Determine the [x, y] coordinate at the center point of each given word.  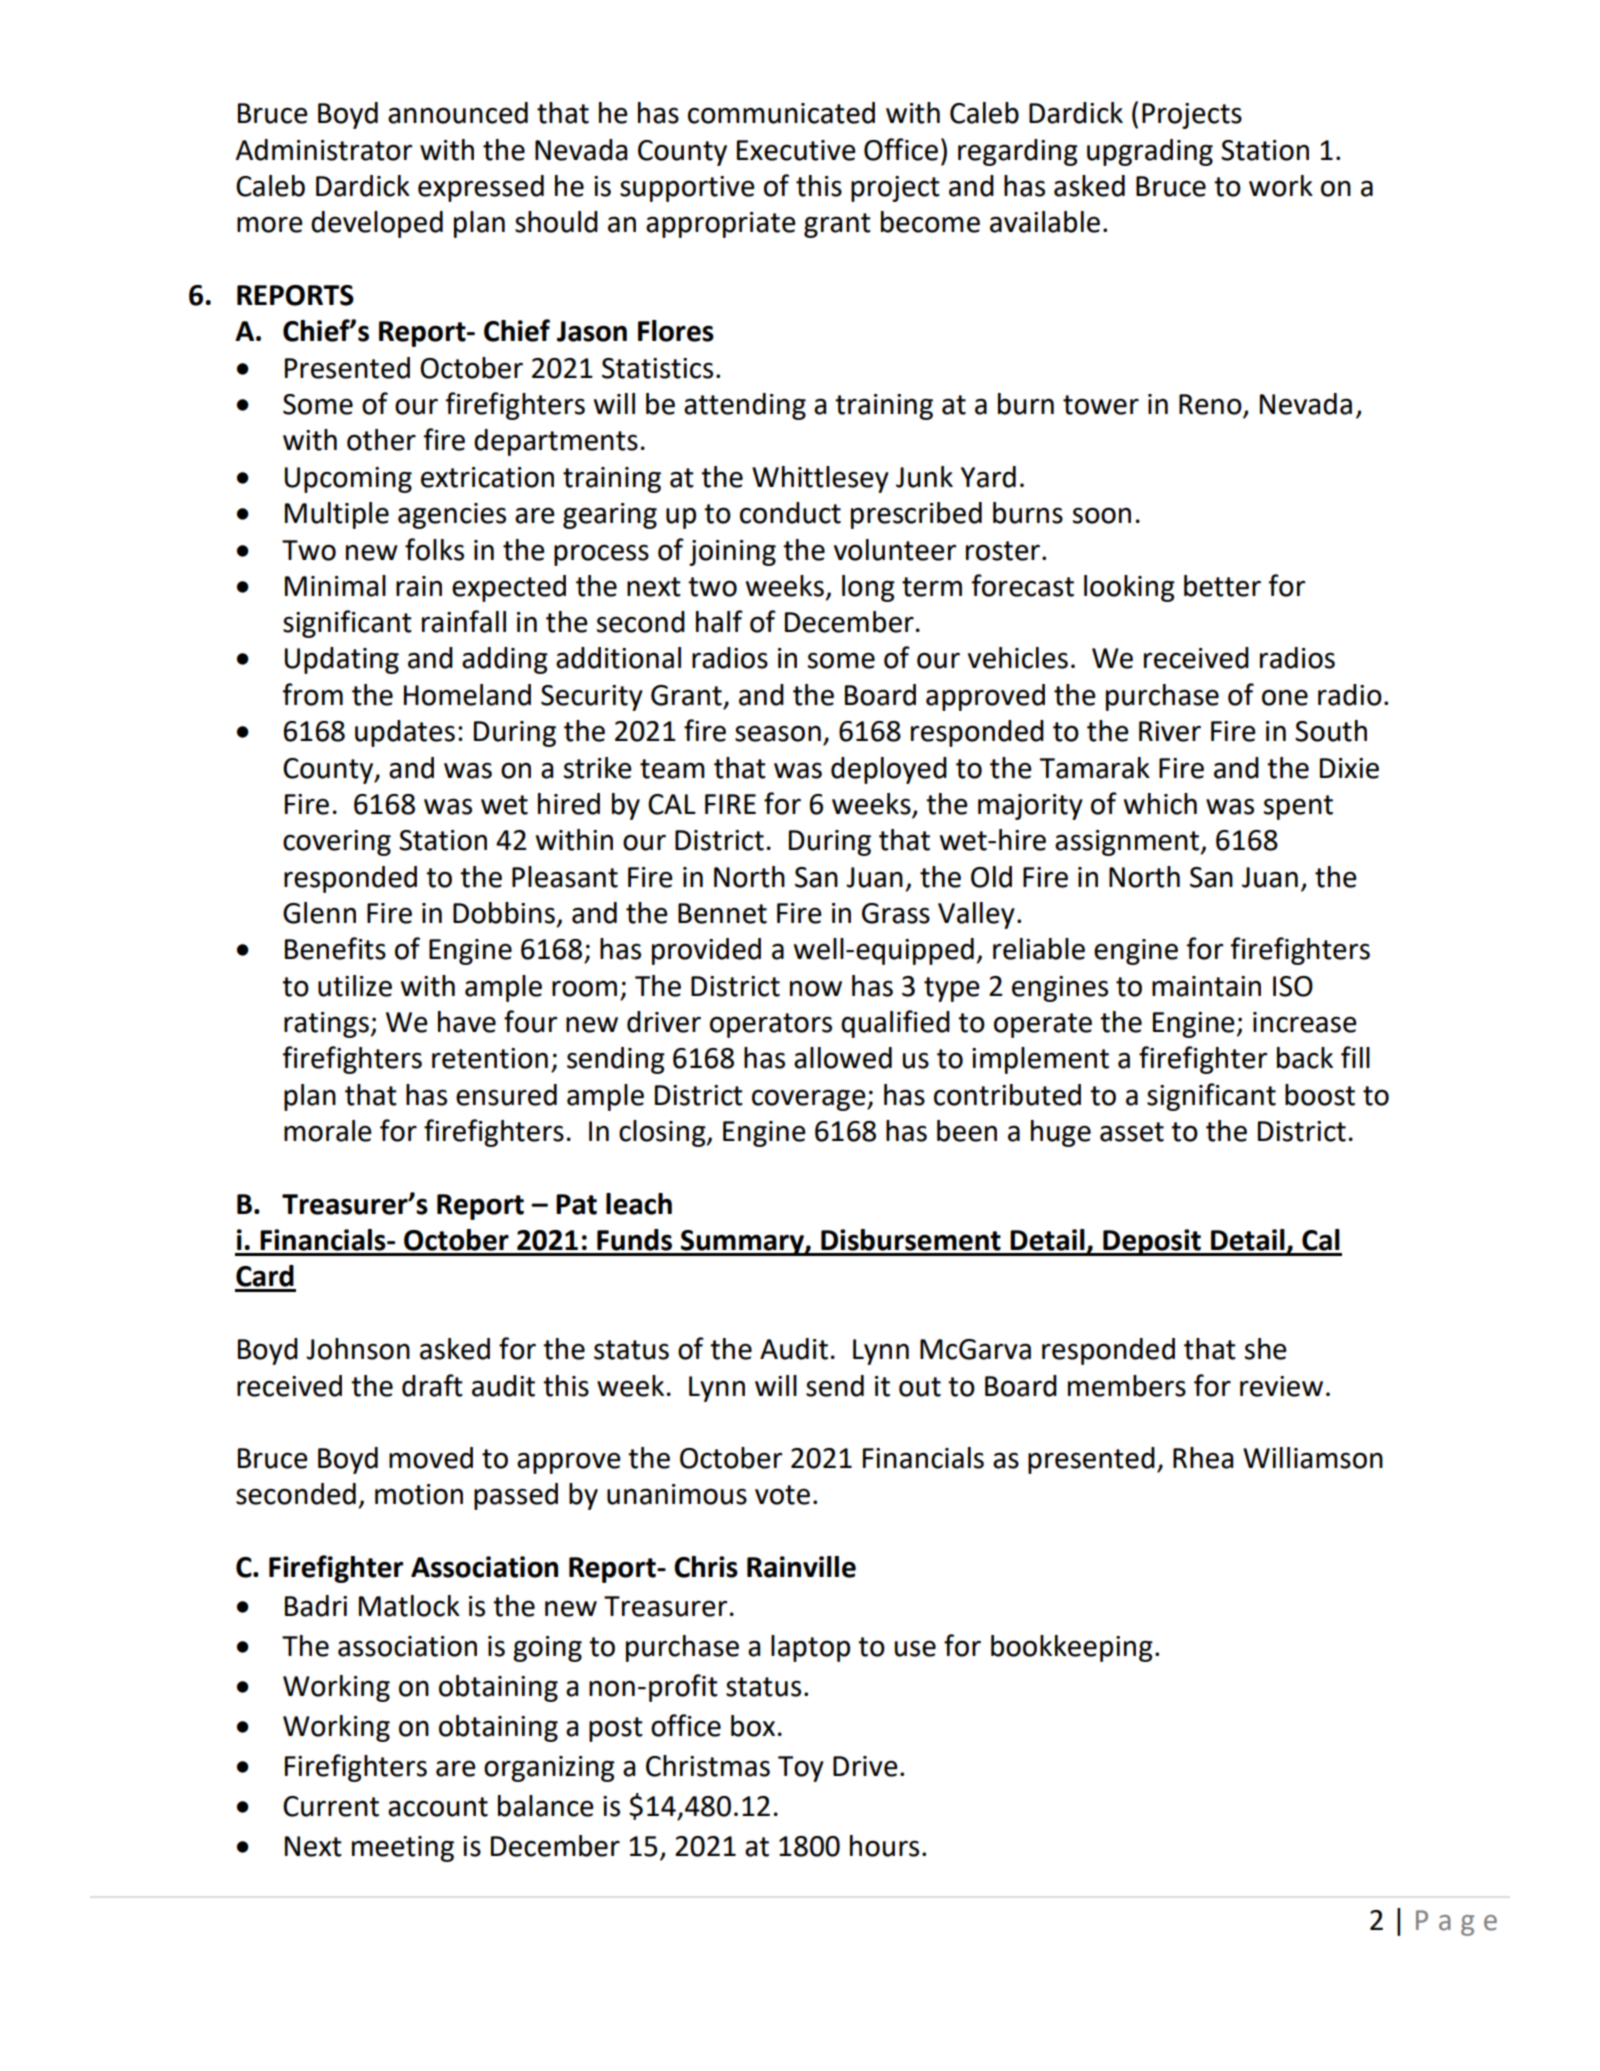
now [816, 988]
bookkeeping [1072, 1648]
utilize [355, 986]
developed [377, 224]
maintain [1206, 986]
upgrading [1150, 152]
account [438, 1807]
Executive [796, 150]
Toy [801, 1769]
